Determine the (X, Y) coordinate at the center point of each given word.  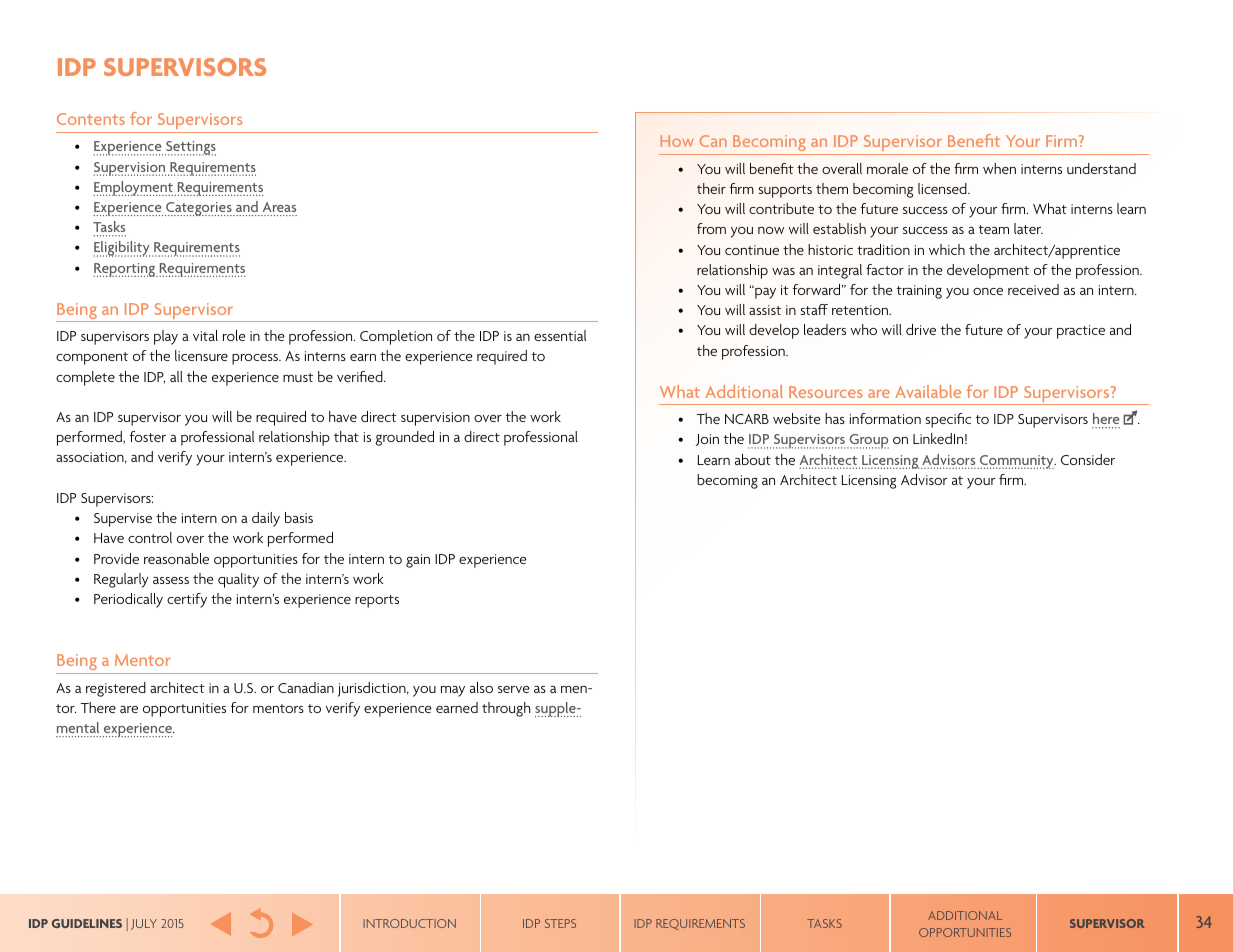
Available (928, 391)
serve (514, 689)
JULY (144, 924)
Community (1017, 462)
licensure (201, 355)
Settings (190, 148)
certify (187, 600)
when (999, 168)
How (677, 141)
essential (560, 335)
